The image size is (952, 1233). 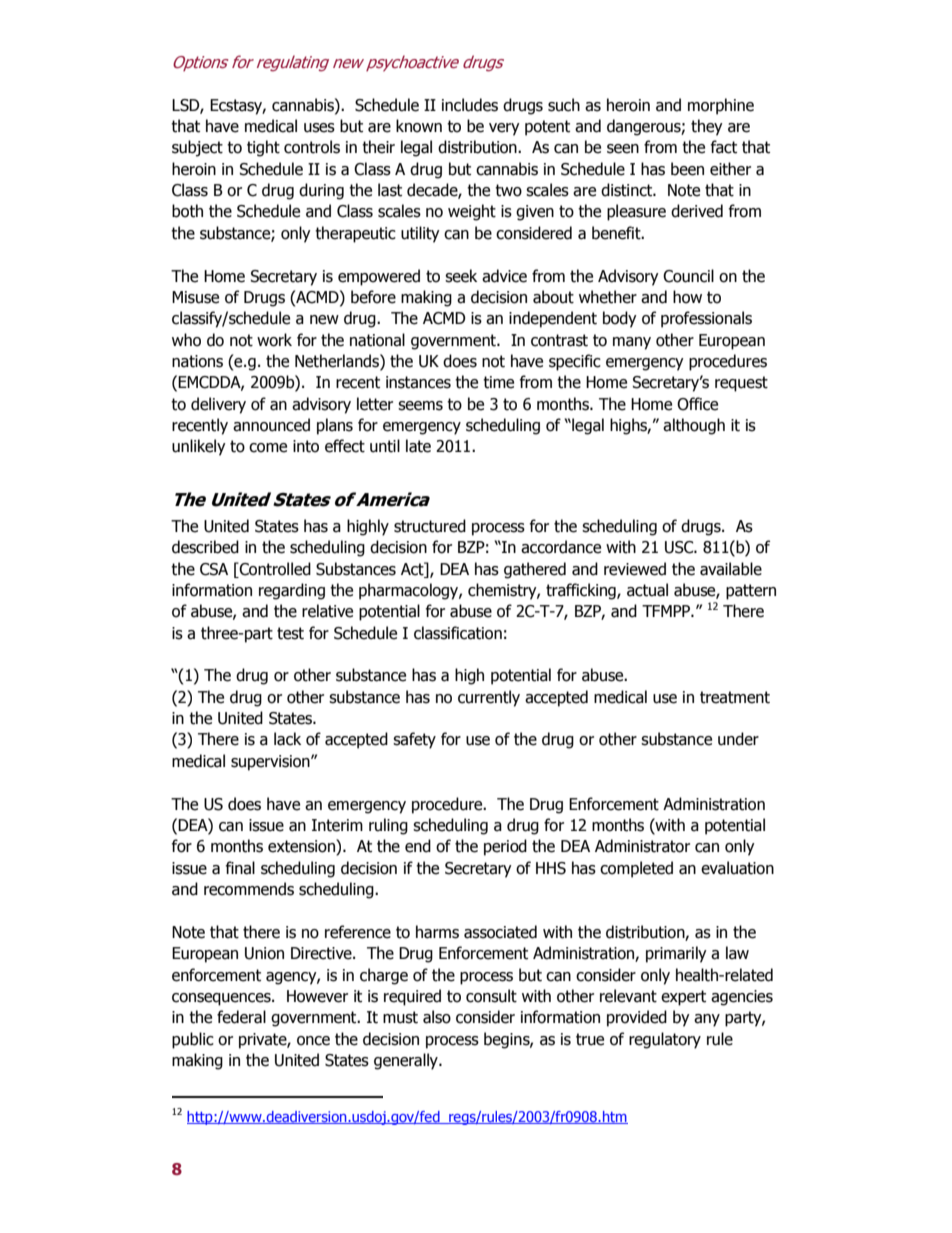 What do you see at coordinates (241, 1017) in the screenshot?
I see `federal` at bounding box center [241, 1017].
